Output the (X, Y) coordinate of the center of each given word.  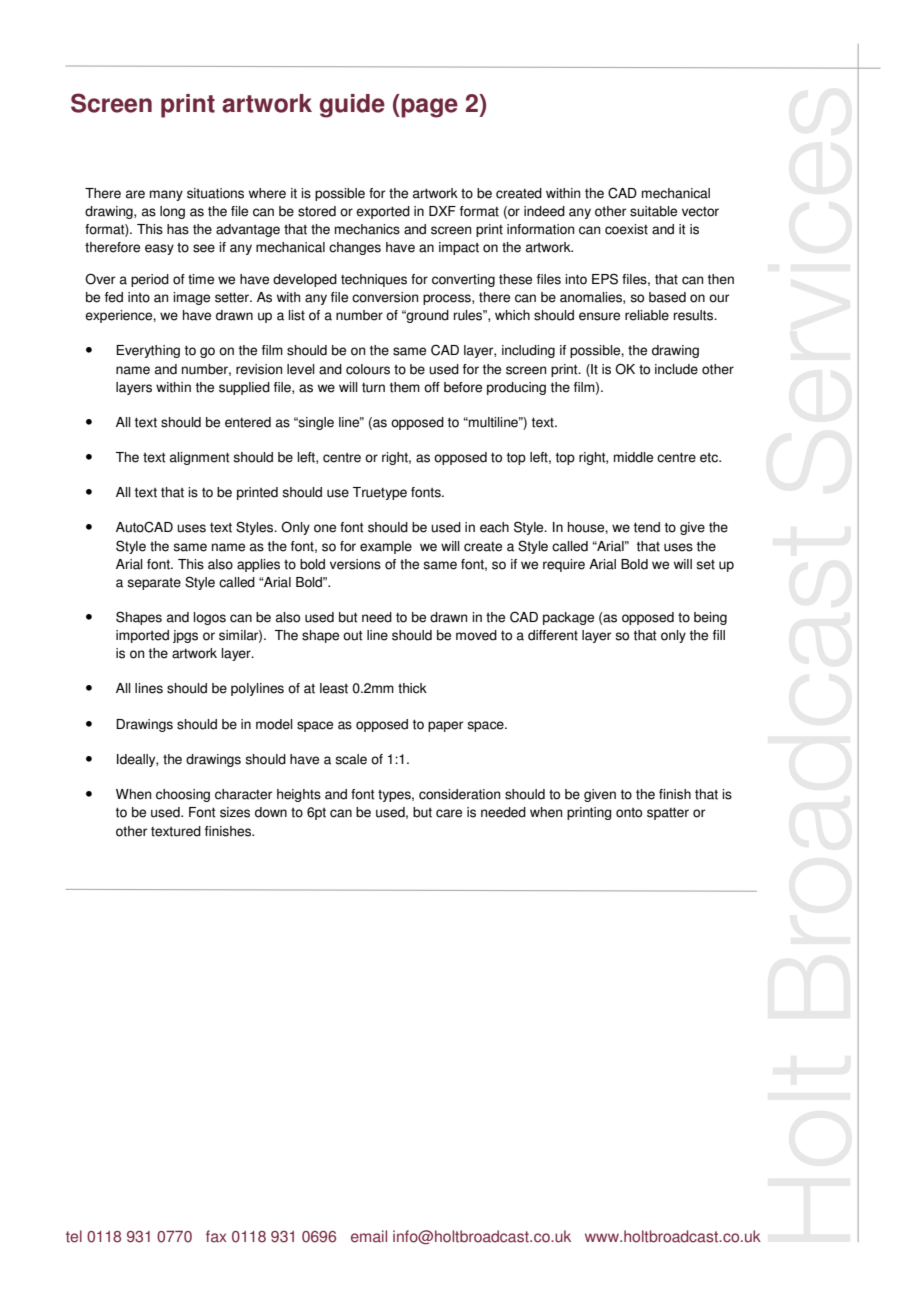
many (166, 195)
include (676, 369)
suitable (653, 211)
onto (629, 813)
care (449, 813)
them (405, 387)
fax (216, 1236)
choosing (183, 795)
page (428, 108)
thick (412, 688)
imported (142, 636)
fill (719, 635)
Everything (148, 351)
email (369, 1236)
